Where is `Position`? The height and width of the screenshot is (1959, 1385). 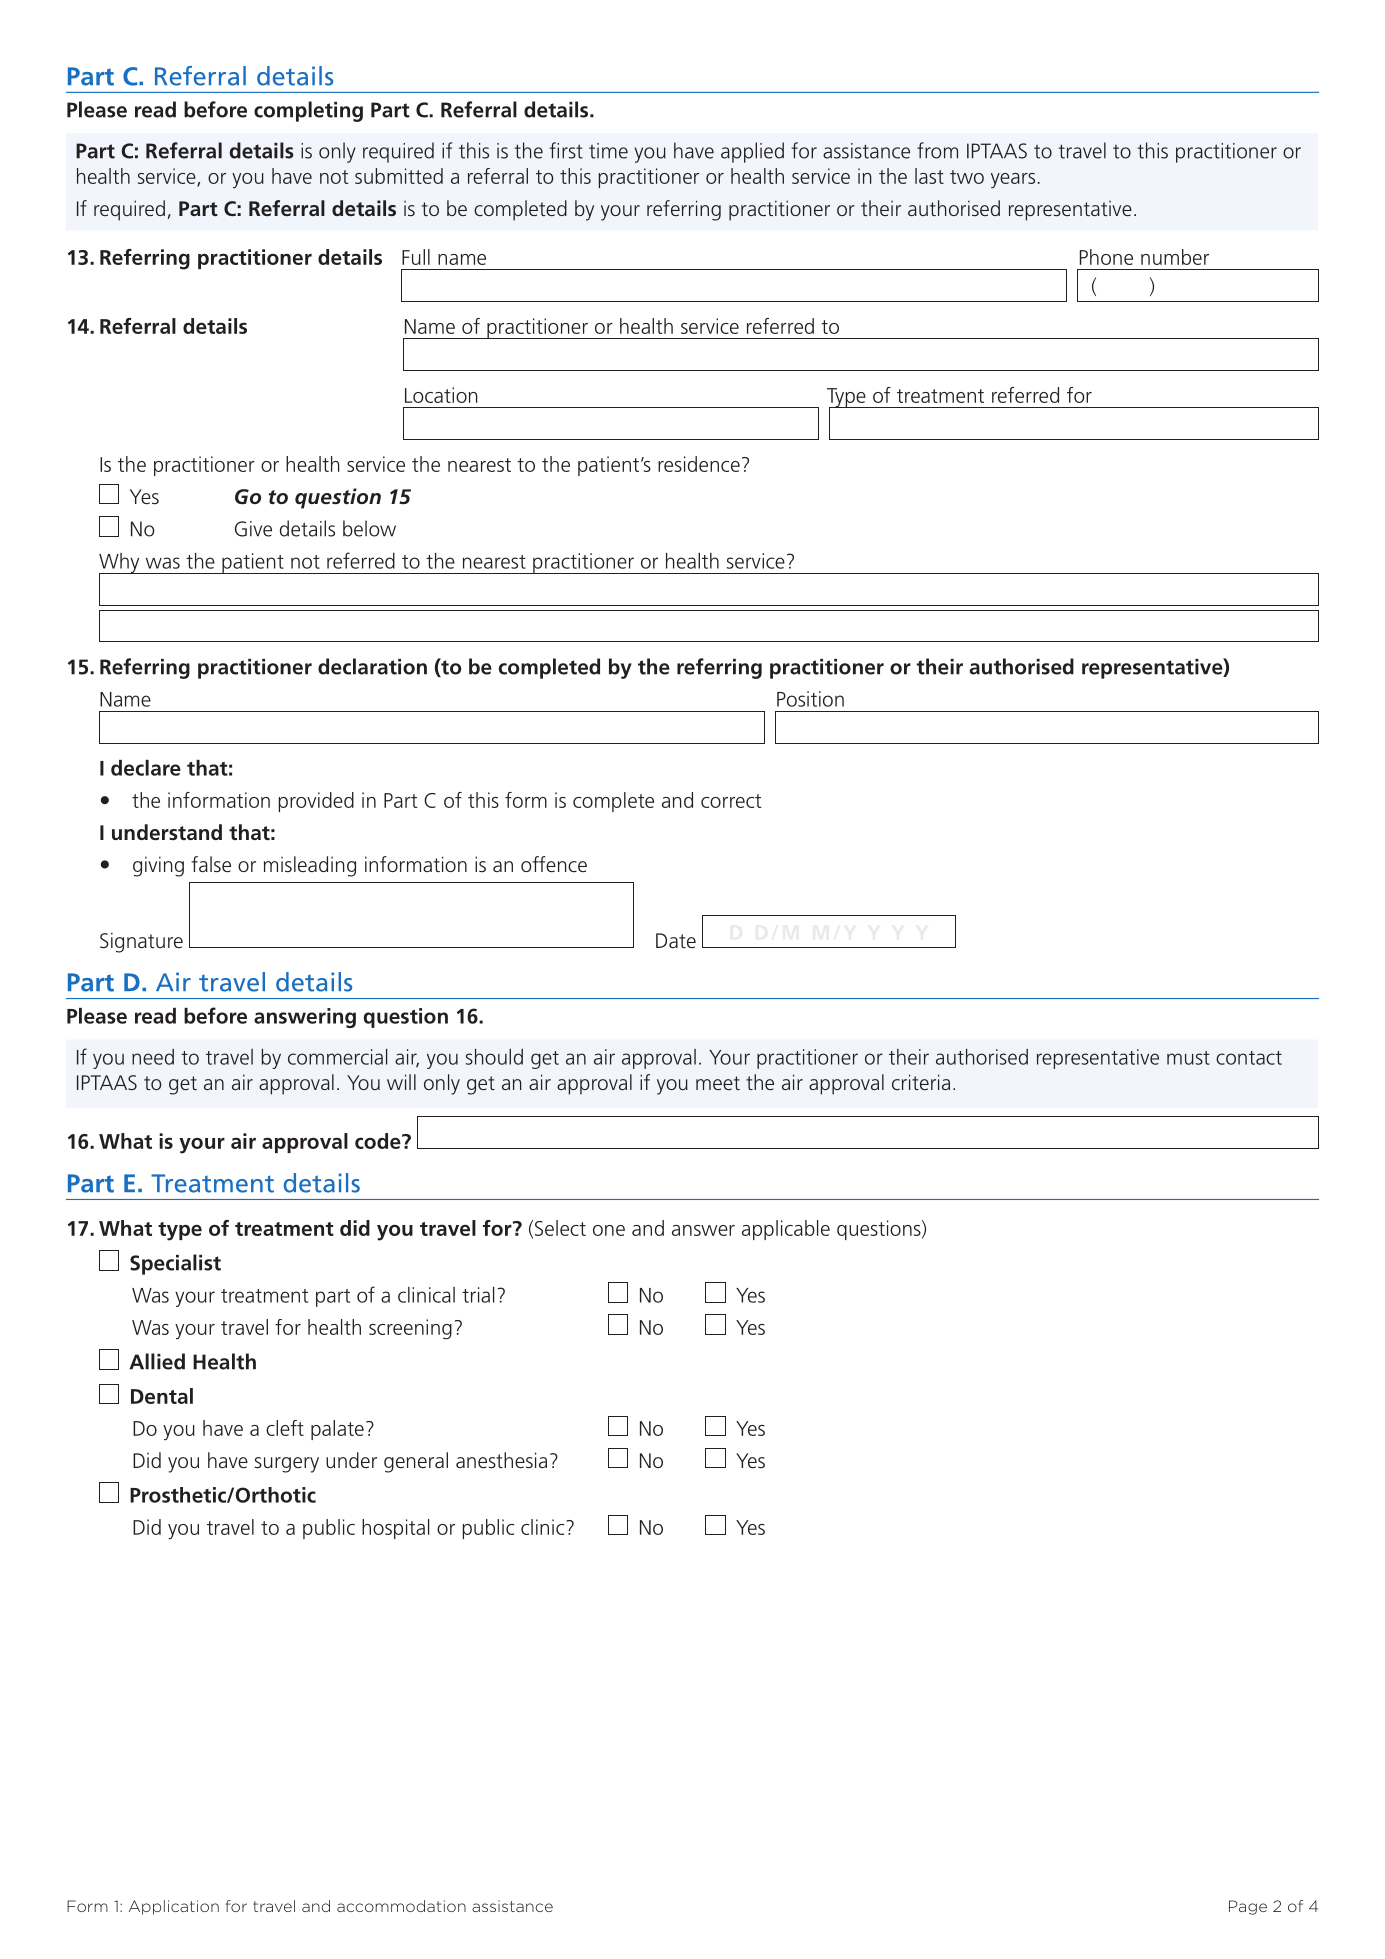
Position is located at coordinates (810, 699).
